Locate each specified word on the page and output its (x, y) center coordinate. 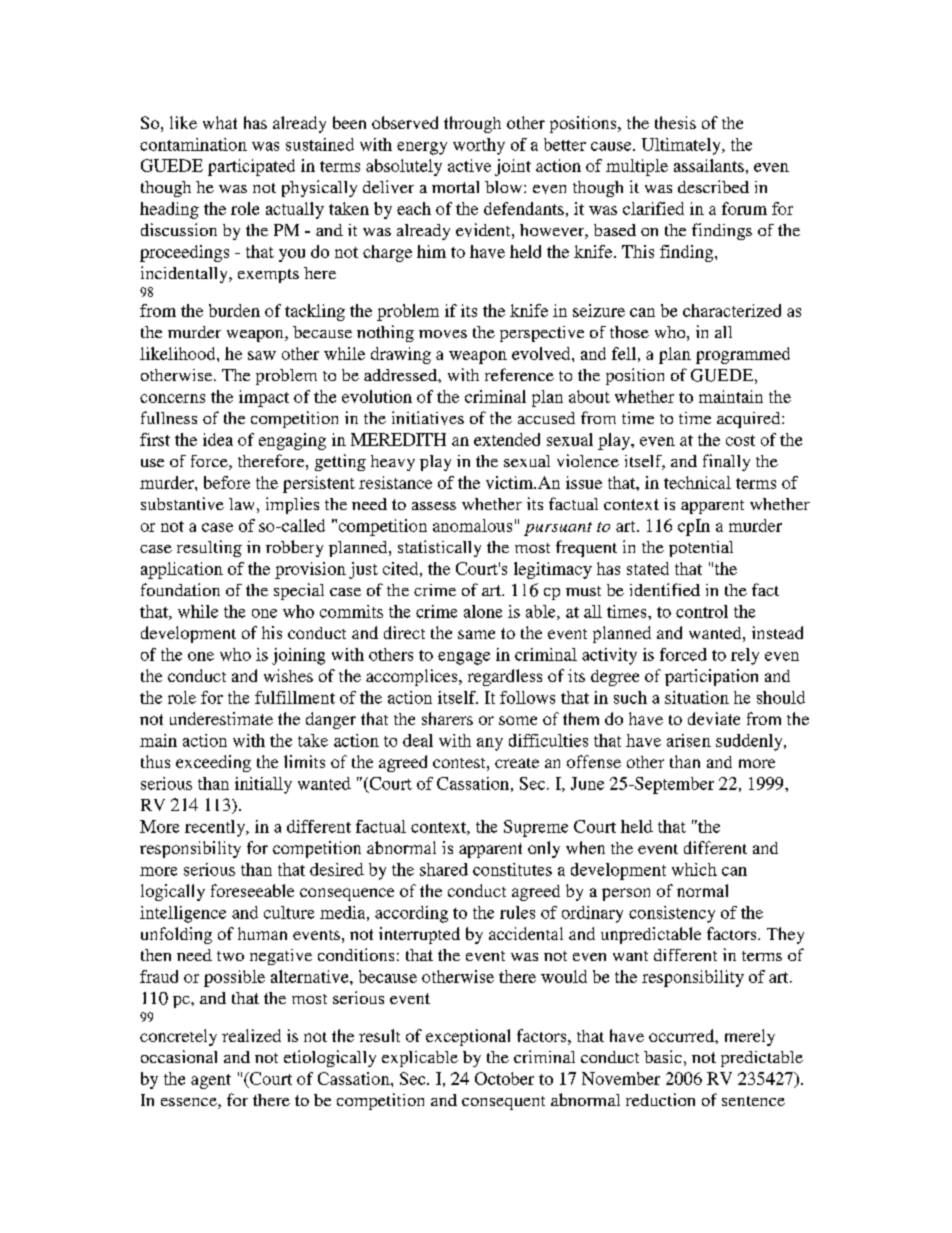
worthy (479, 146)
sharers (447, 718)
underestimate (221, 718)
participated (251, 167)
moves (443, 334)
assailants (709, 165)
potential (701, 549)
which (694, 869)
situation (697, 697)
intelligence (183, 914)
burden (234, 310)
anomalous (472, 525)
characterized (732, 310)
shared (444, 869)
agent (211, 1081)
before (227, 482)
